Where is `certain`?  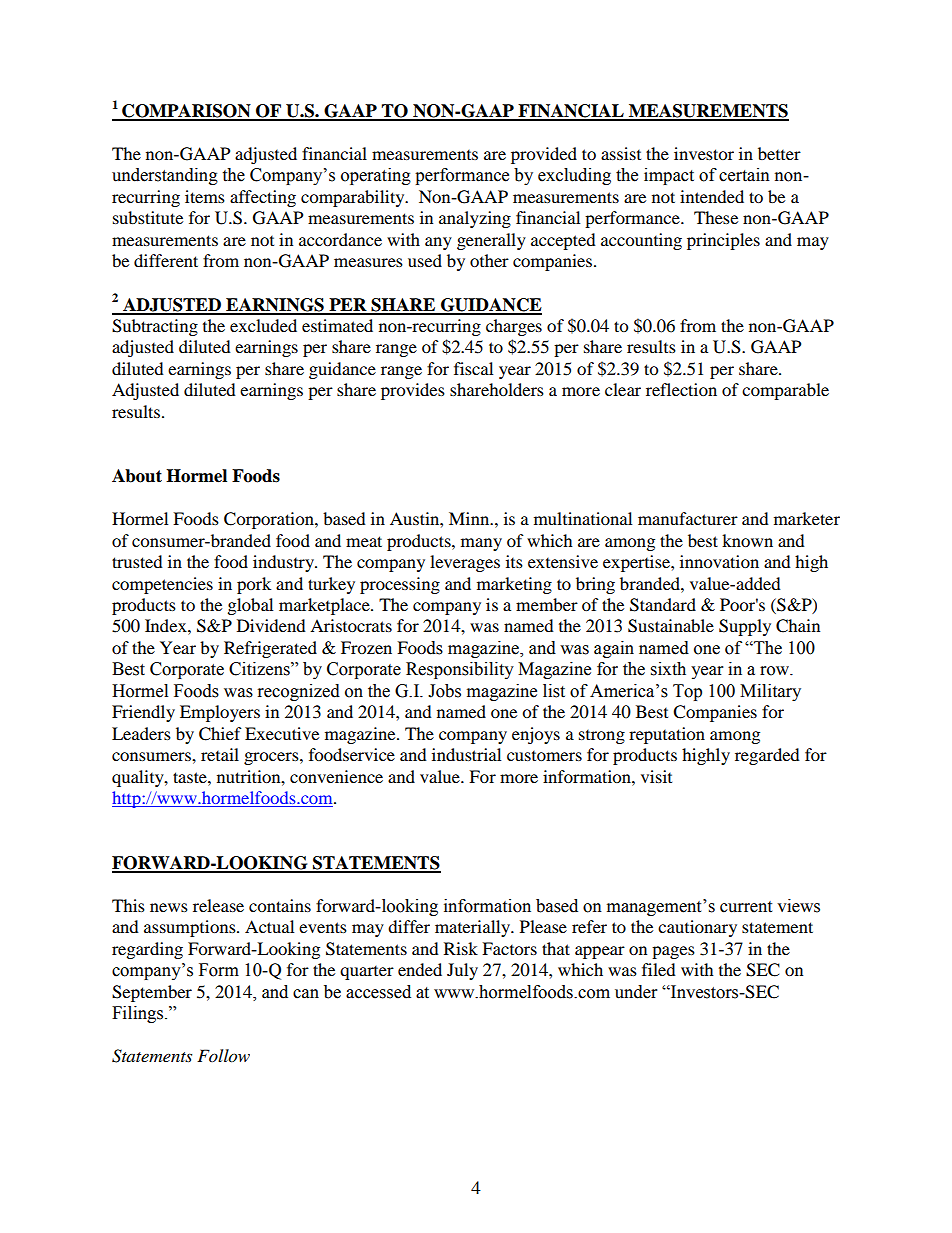 certain is located at coordinates (744, 175).
